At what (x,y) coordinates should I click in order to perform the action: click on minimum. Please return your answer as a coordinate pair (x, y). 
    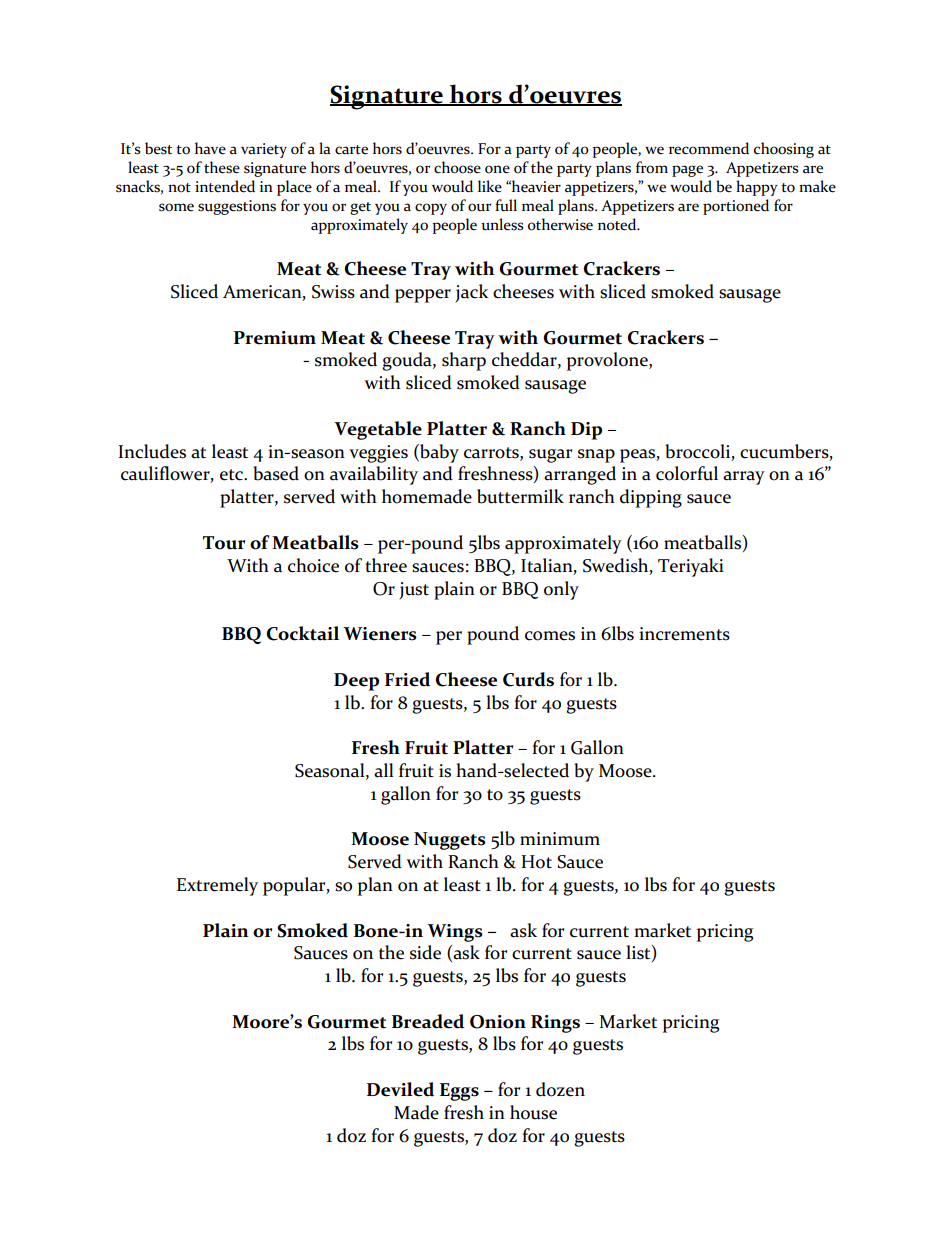
    Looking at the image, I should click on (560, 839).
